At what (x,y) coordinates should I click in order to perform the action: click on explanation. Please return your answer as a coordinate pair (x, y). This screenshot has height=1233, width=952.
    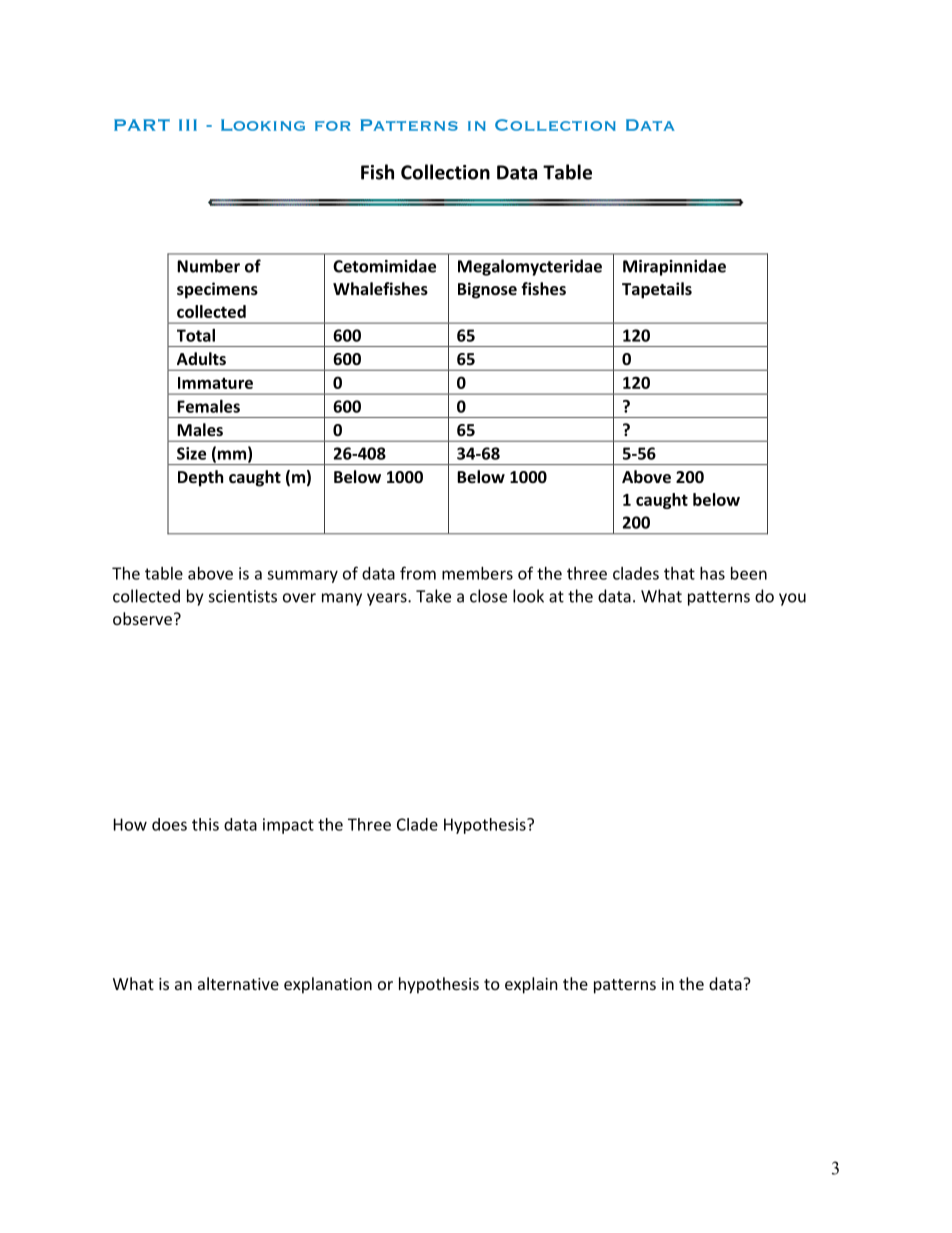
    Looking at the image, I should click on (328, 985).
